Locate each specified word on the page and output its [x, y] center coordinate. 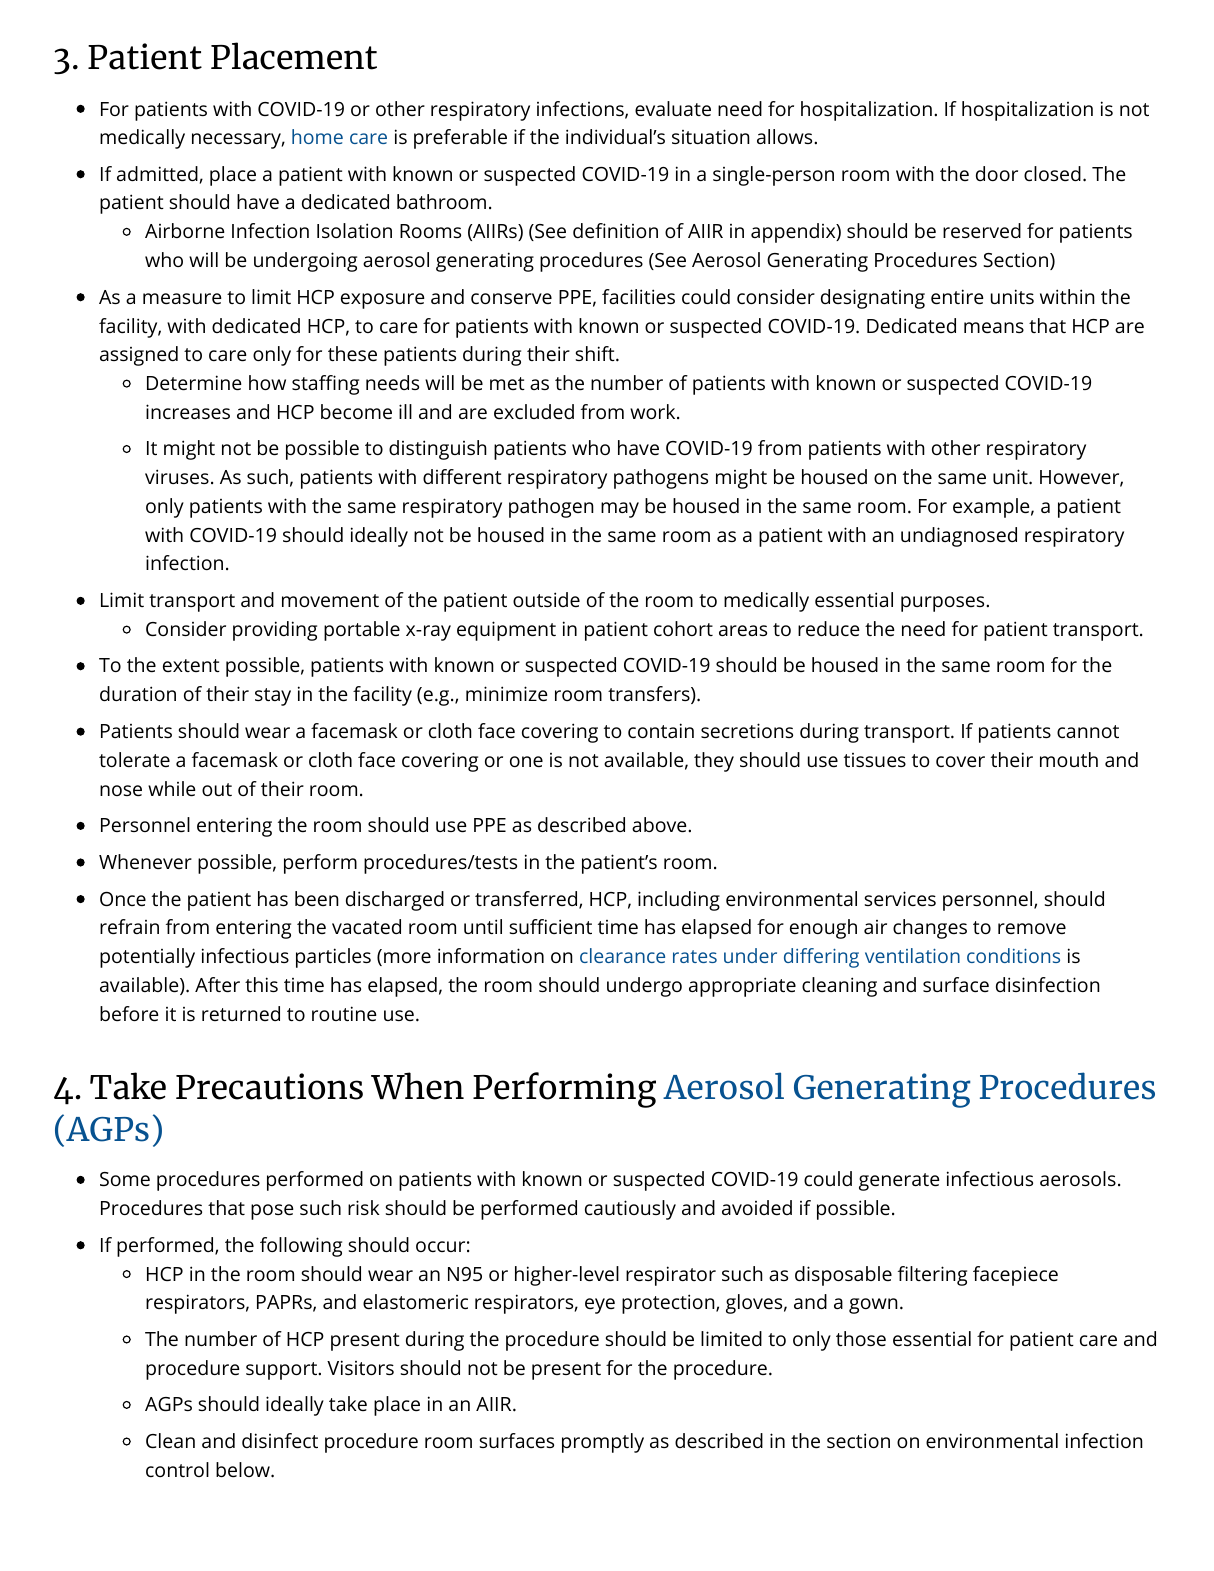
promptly [603, 1443]
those [861, 1338]
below [244, 1469]
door [997, 173]
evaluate [673, 108]
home [317, 136]
